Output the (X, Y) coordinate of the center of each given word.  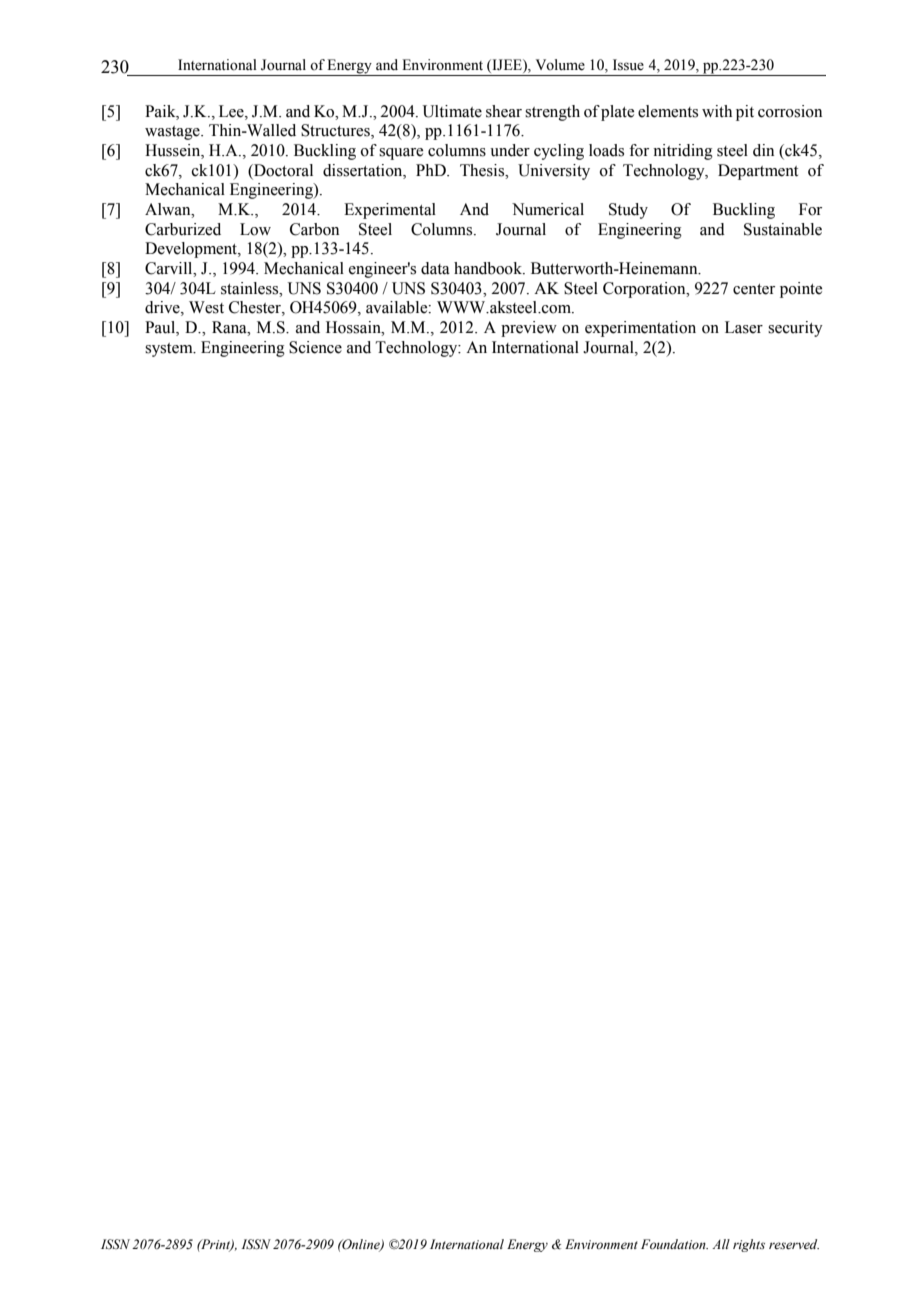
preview (529, 329)
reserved (794, 1244)
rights (749, 1245)
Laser (744, 327)
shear (504, 111)
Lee (232, 111)
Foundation (674, 1244)
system (170, 350)
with (717, 111)
